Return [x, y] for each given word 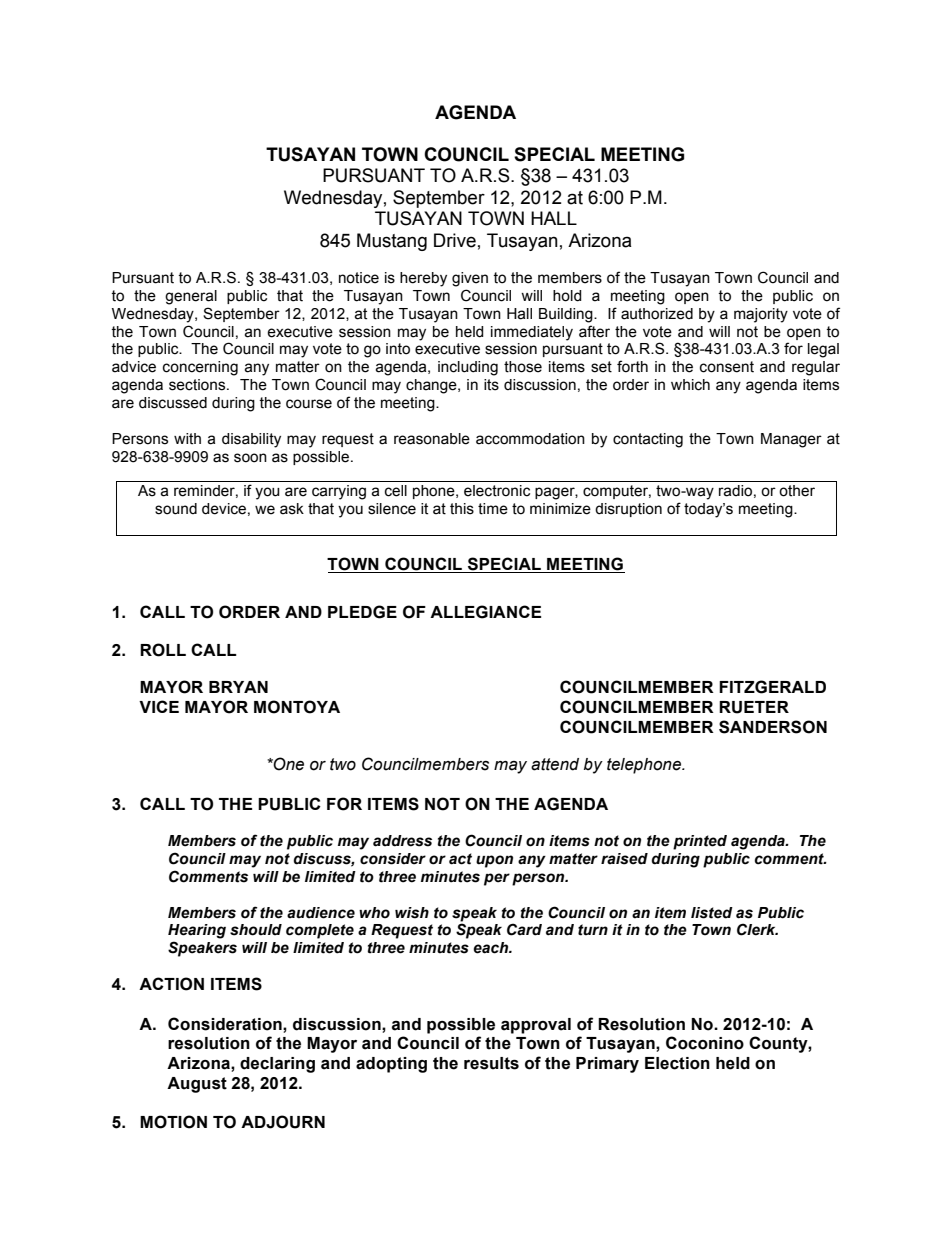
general [191, 297]
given [470, 279]
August [197, 1085]
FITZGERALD [772, 687]
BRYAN [238, 687]
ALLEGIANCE [485, 612]
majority [761, 315]
